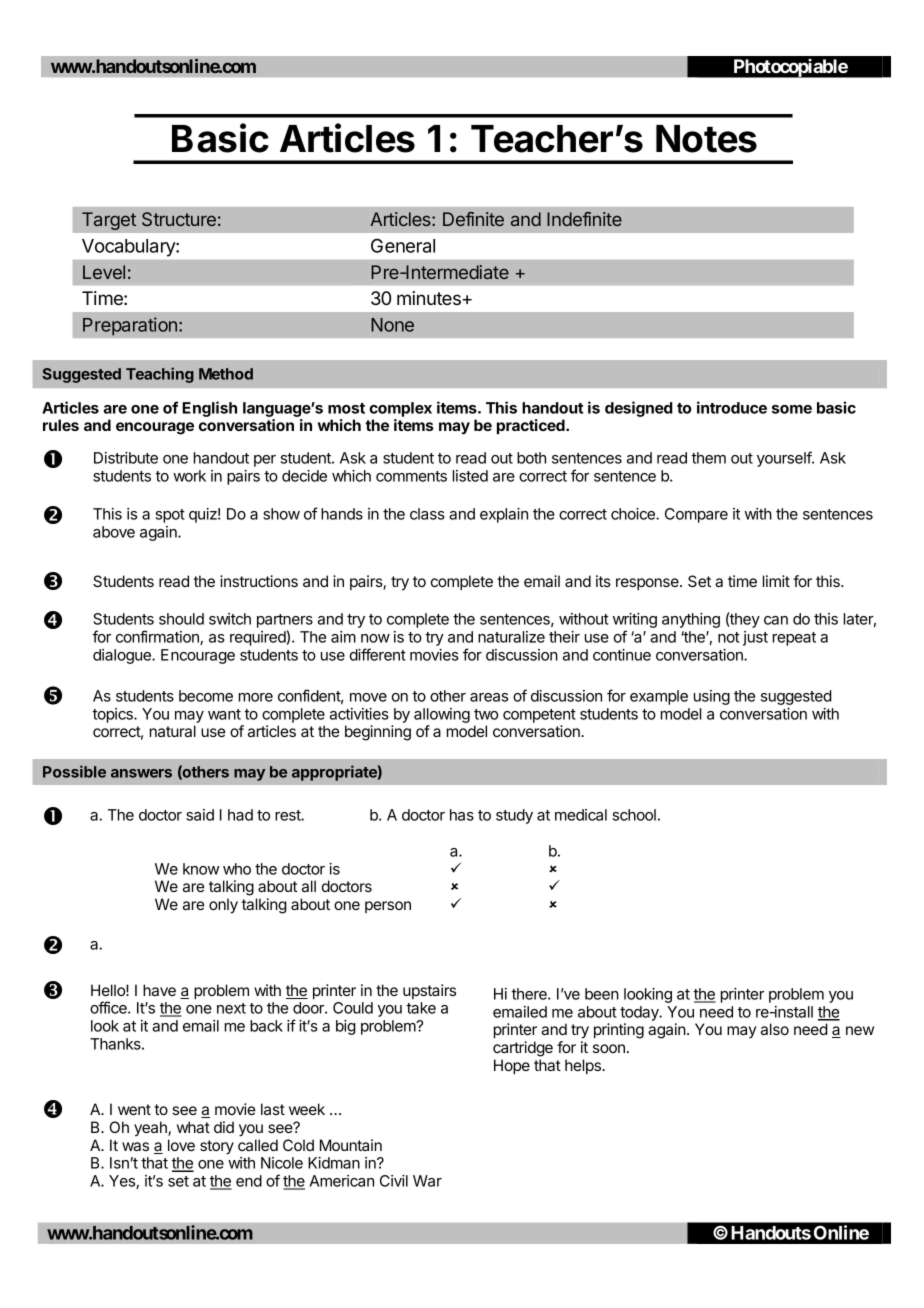  Describe the element at coordinates (706, 139) in the screenshot. I see `Notes` at that location.
